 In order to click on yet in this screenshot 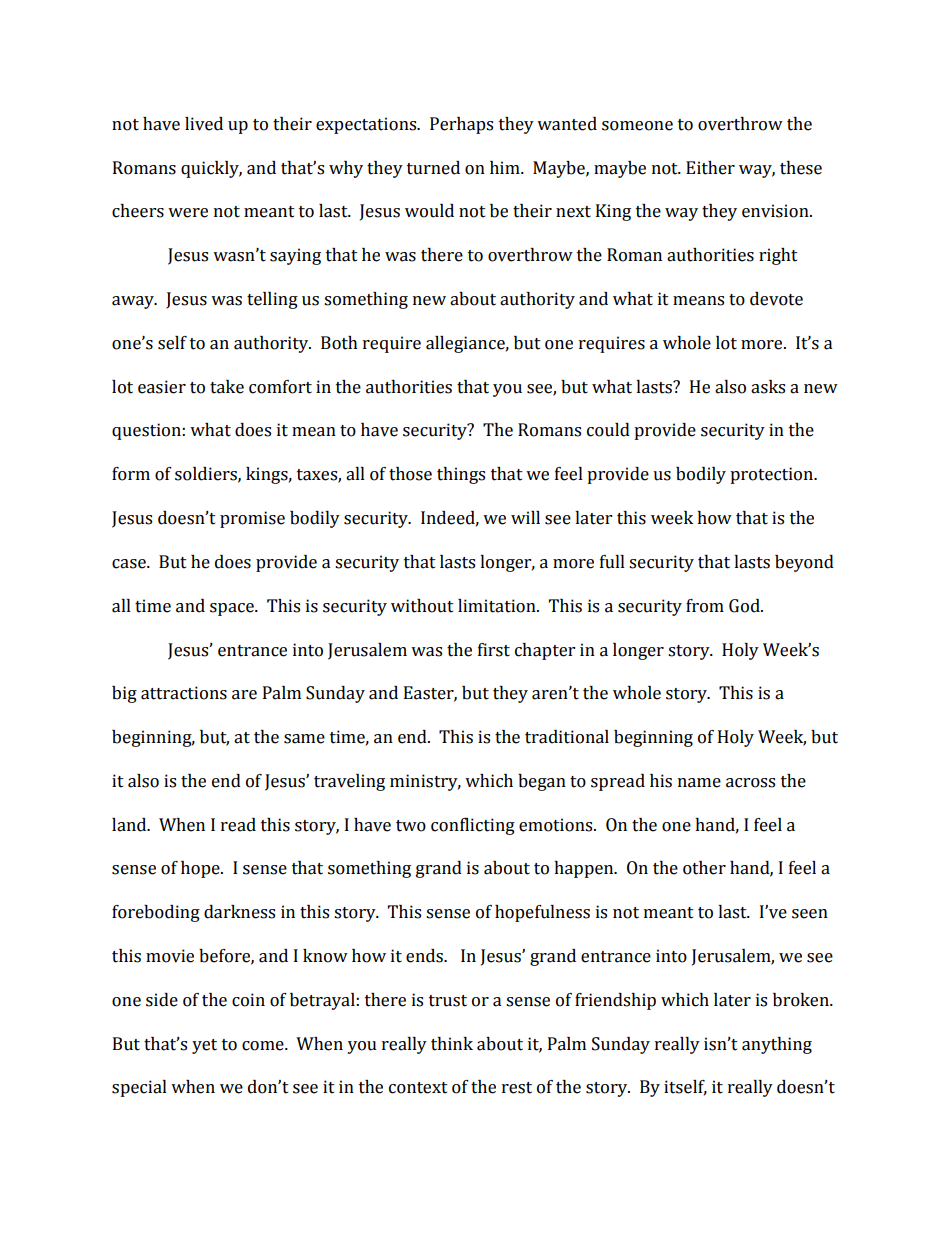, I will do `click(204, 1046)`.
